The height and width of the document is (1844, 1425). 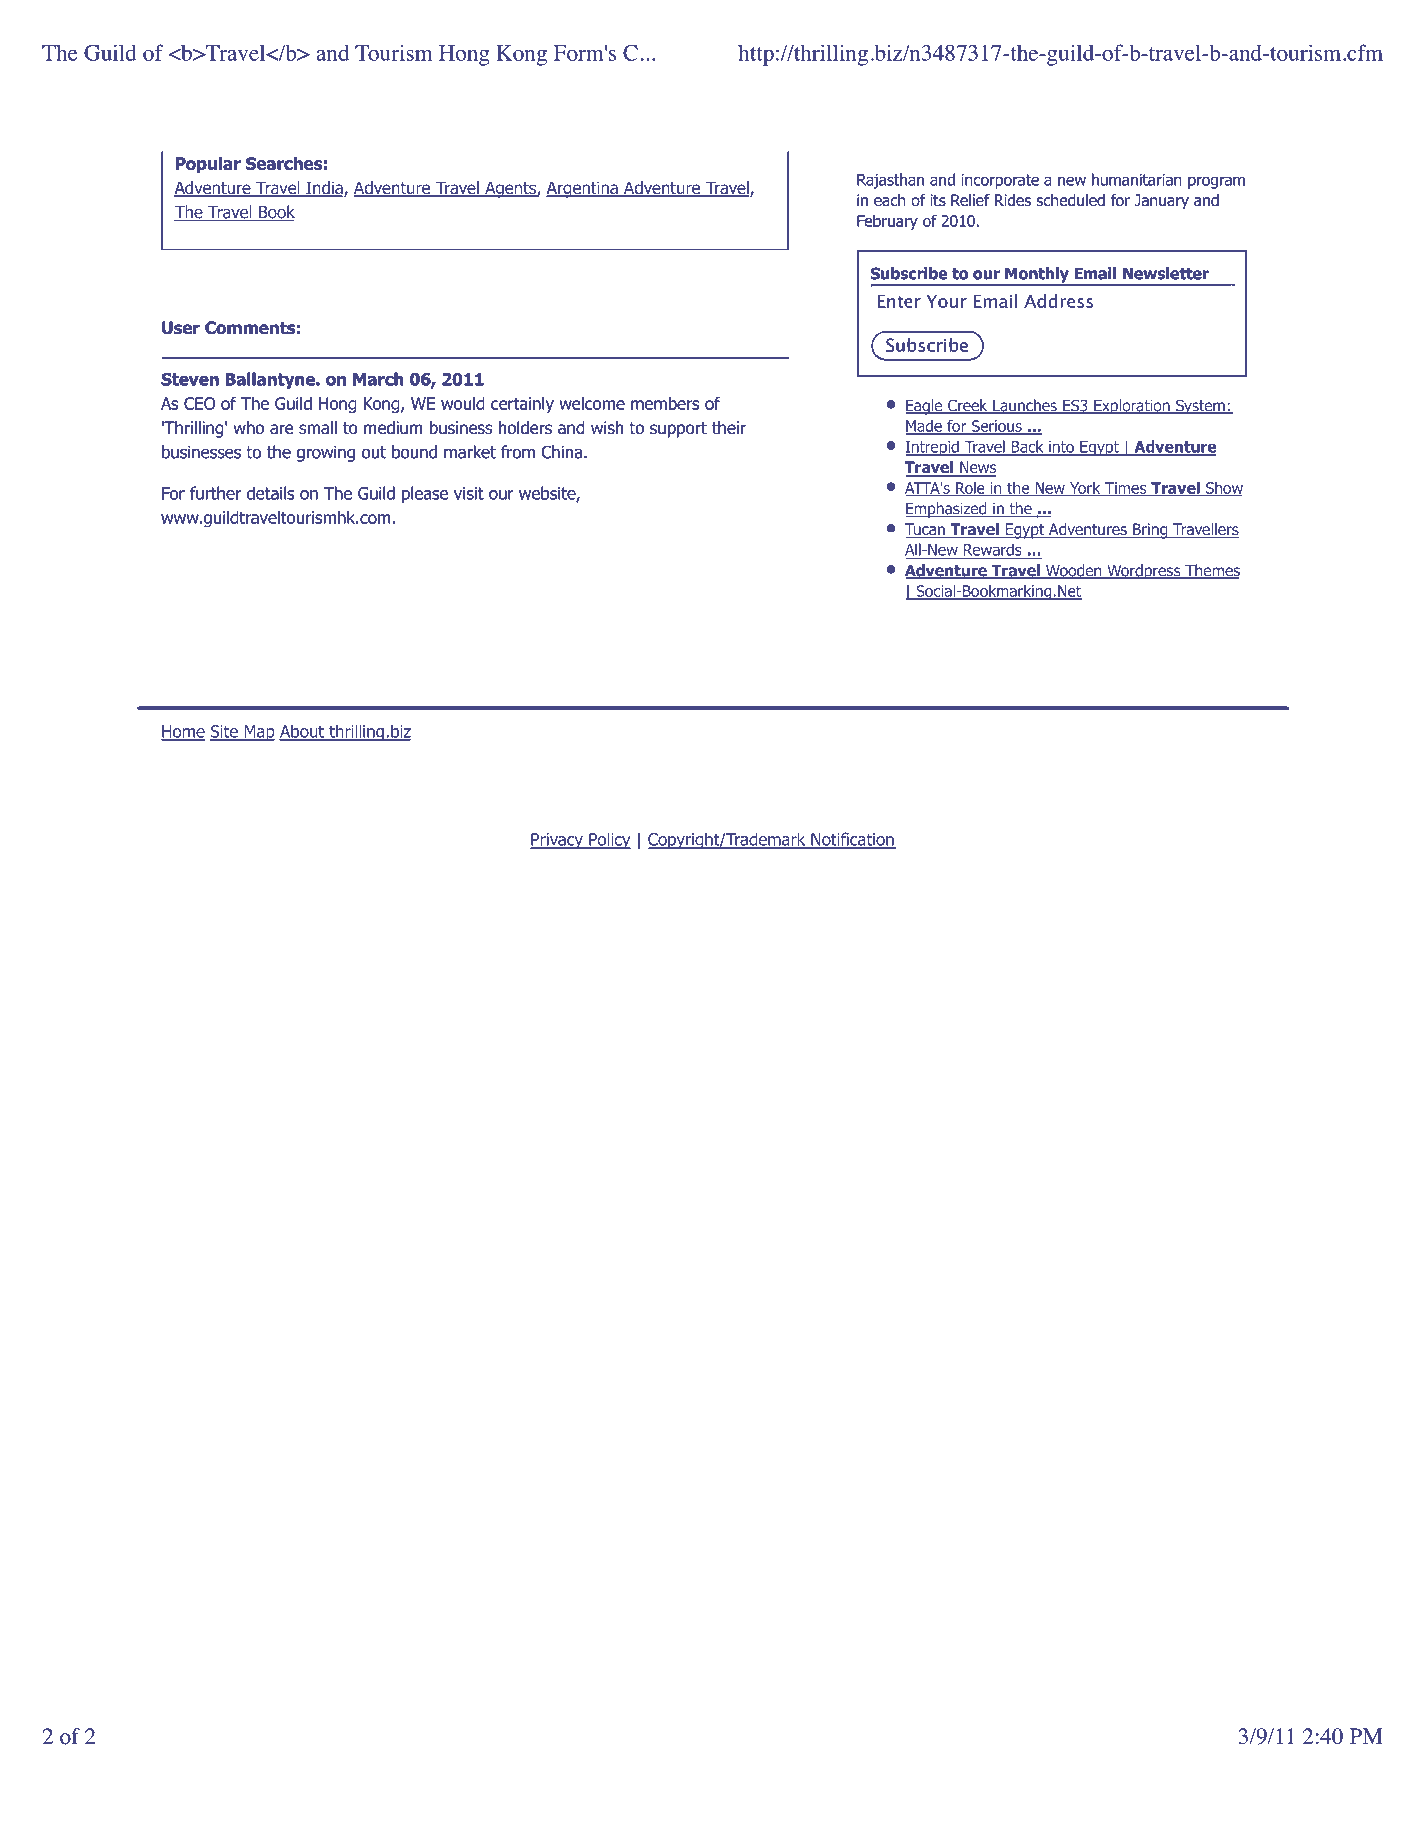 What do you see at coordinates (562, 452) in the document?
I see `China` at bounding box center [562, 452].
